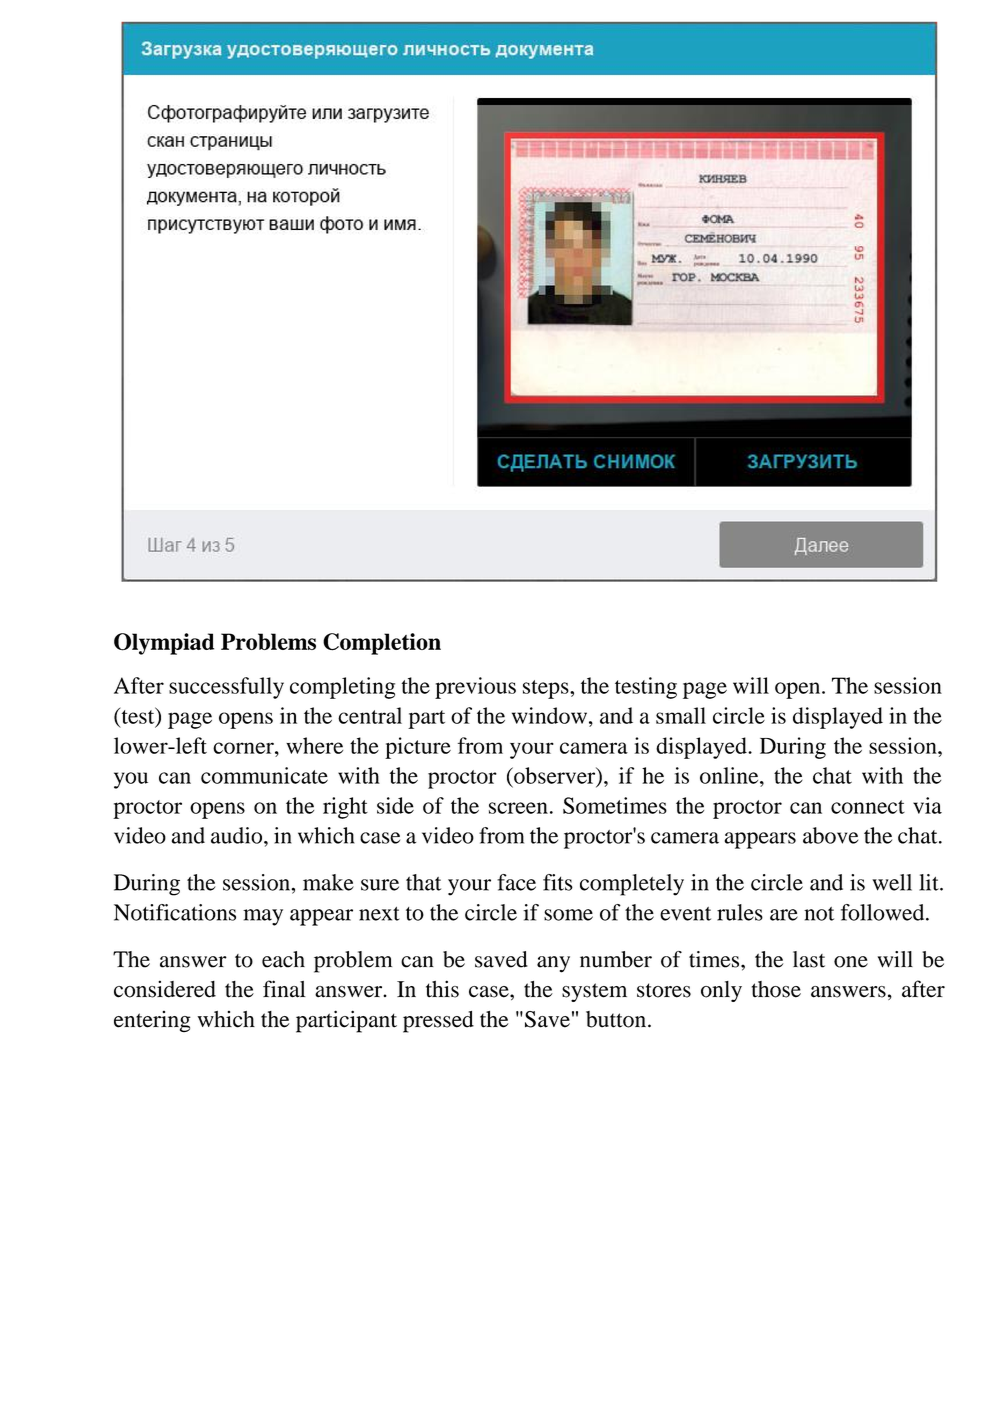  What do you see at coordinates (594, 992) in the screenshot?
I see `system` at bounding box center [594, 992].
